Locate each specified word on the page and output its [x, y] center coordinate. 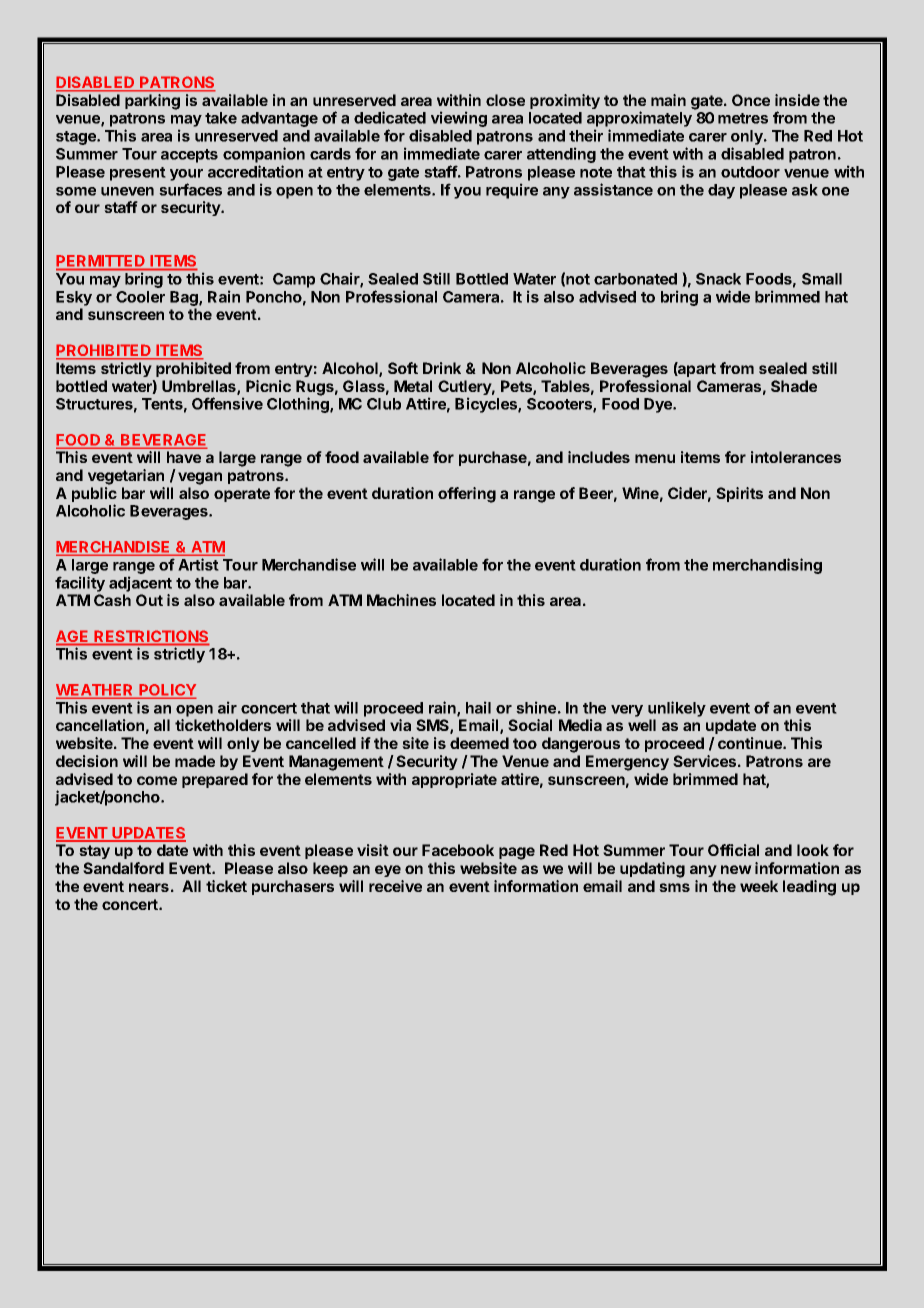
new [736, 869]
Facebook [458, 850]
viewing [459, 119]
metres [743, 118]
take [221, 118]
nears [149, 887]
